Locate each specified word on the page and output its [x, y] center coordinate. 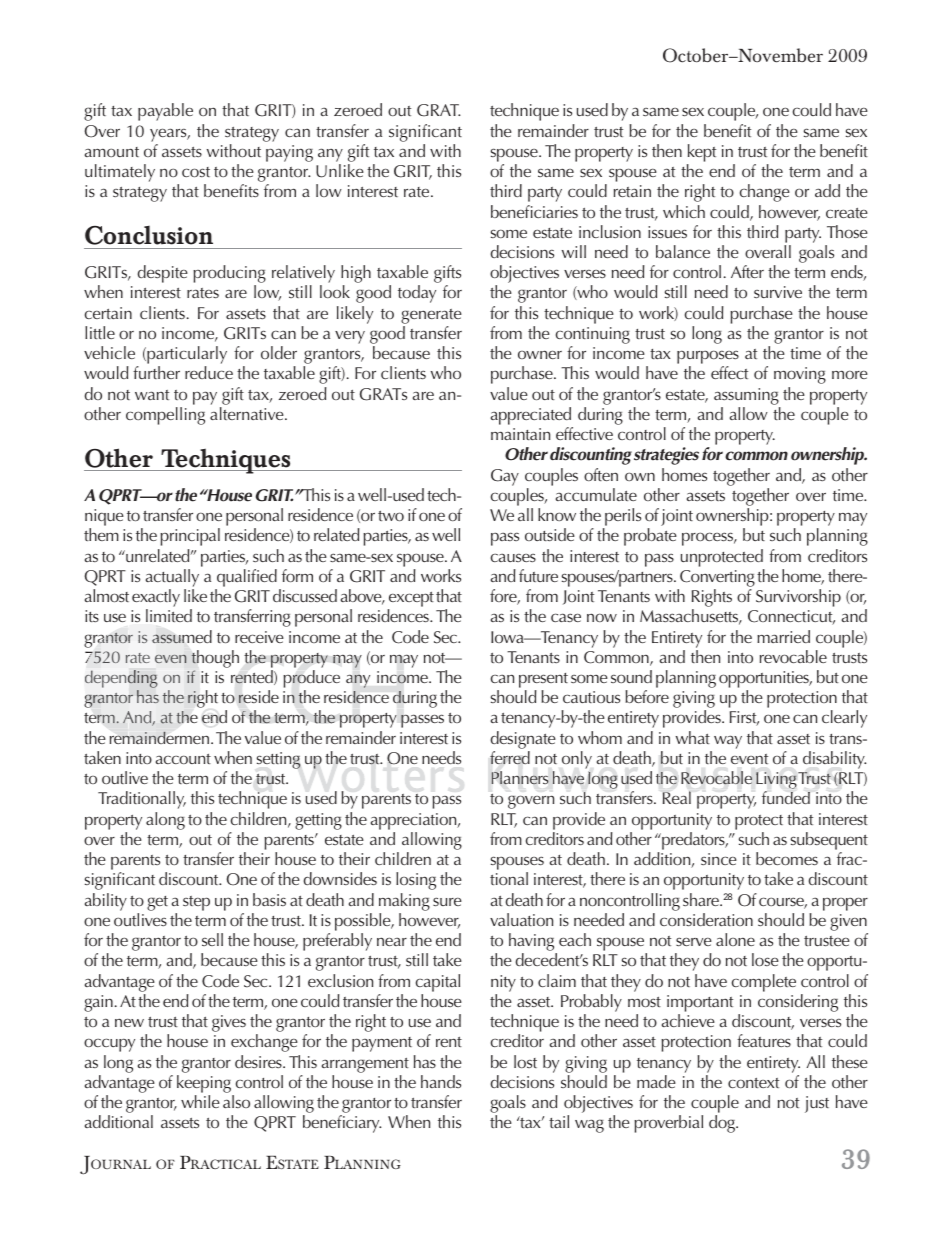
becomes [787, 858]
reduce [209, 372]
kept [702, 153]
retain [632, 191]
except [411, 601]
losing [416, 881]
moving [800, 375]
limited [169, 615]
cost [196, 172]
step [196, 903]
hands [441, 1081]
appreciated [531, 416]
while [200, 1101]
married [783, 636]
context [753, 1083]
